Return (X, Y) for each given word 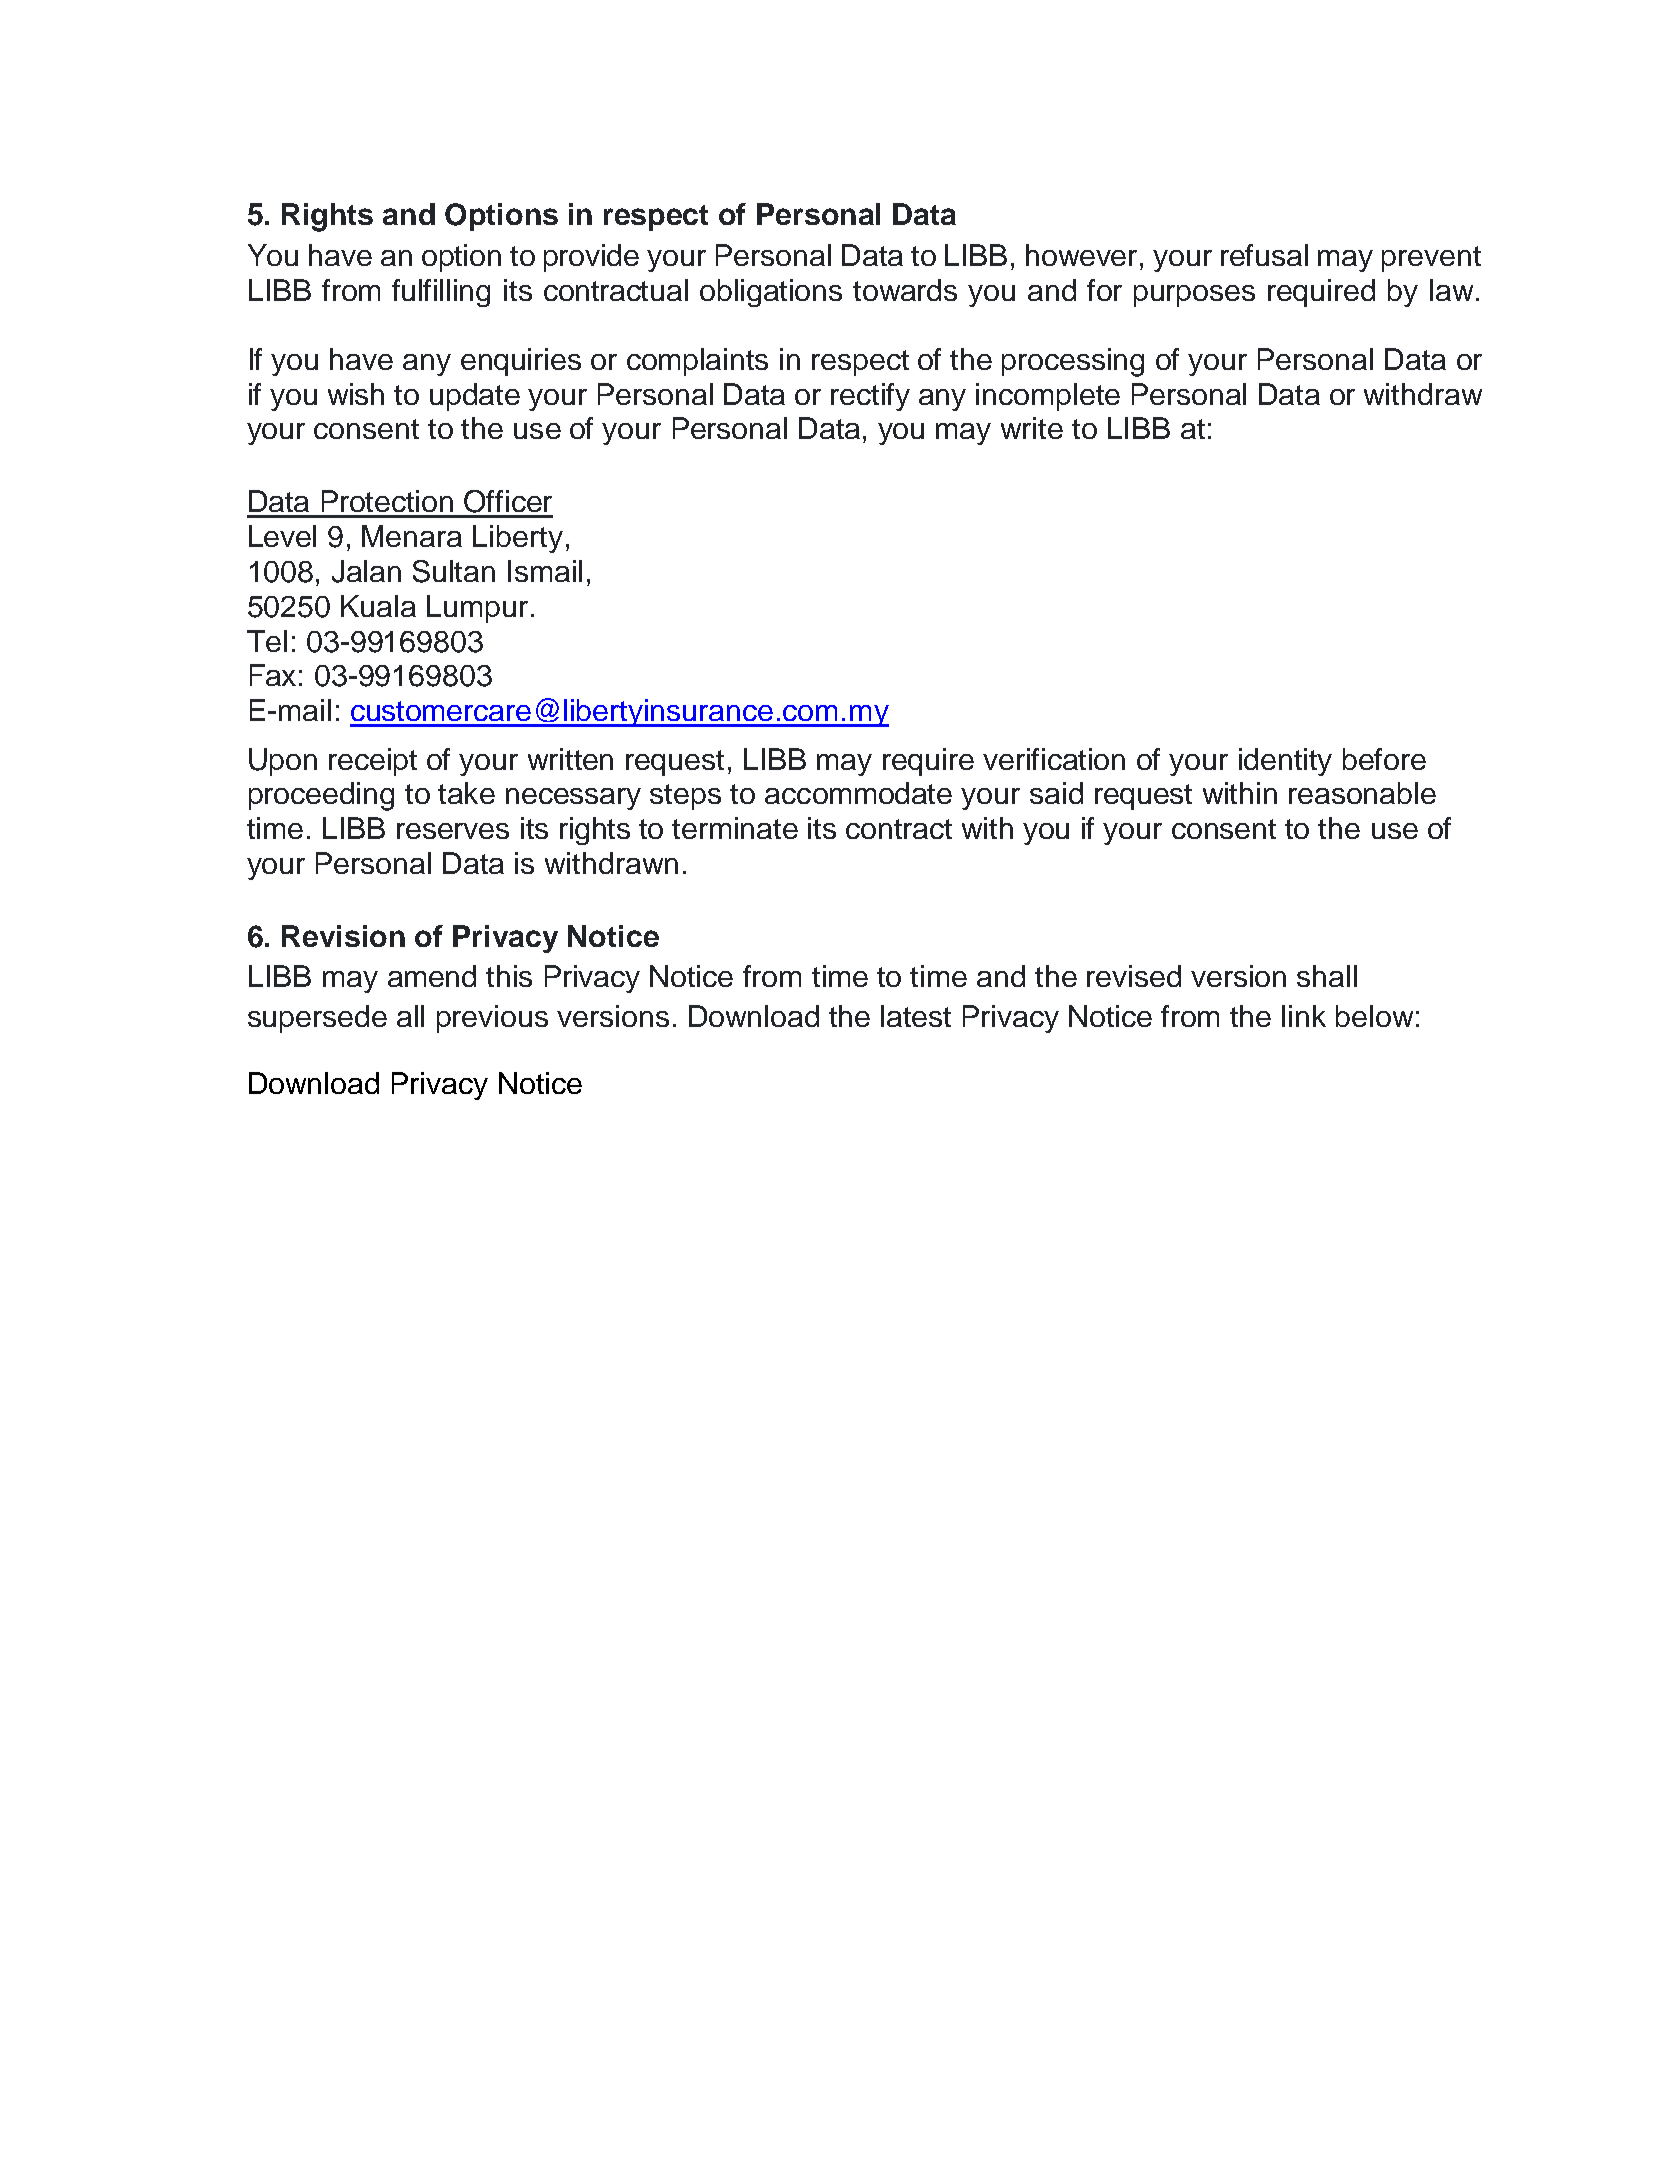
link (1304, 1016)
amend (432, 976)
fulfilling (441, 293)
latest (916, 1016)
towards (905, 290)
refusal (1264, 255)
